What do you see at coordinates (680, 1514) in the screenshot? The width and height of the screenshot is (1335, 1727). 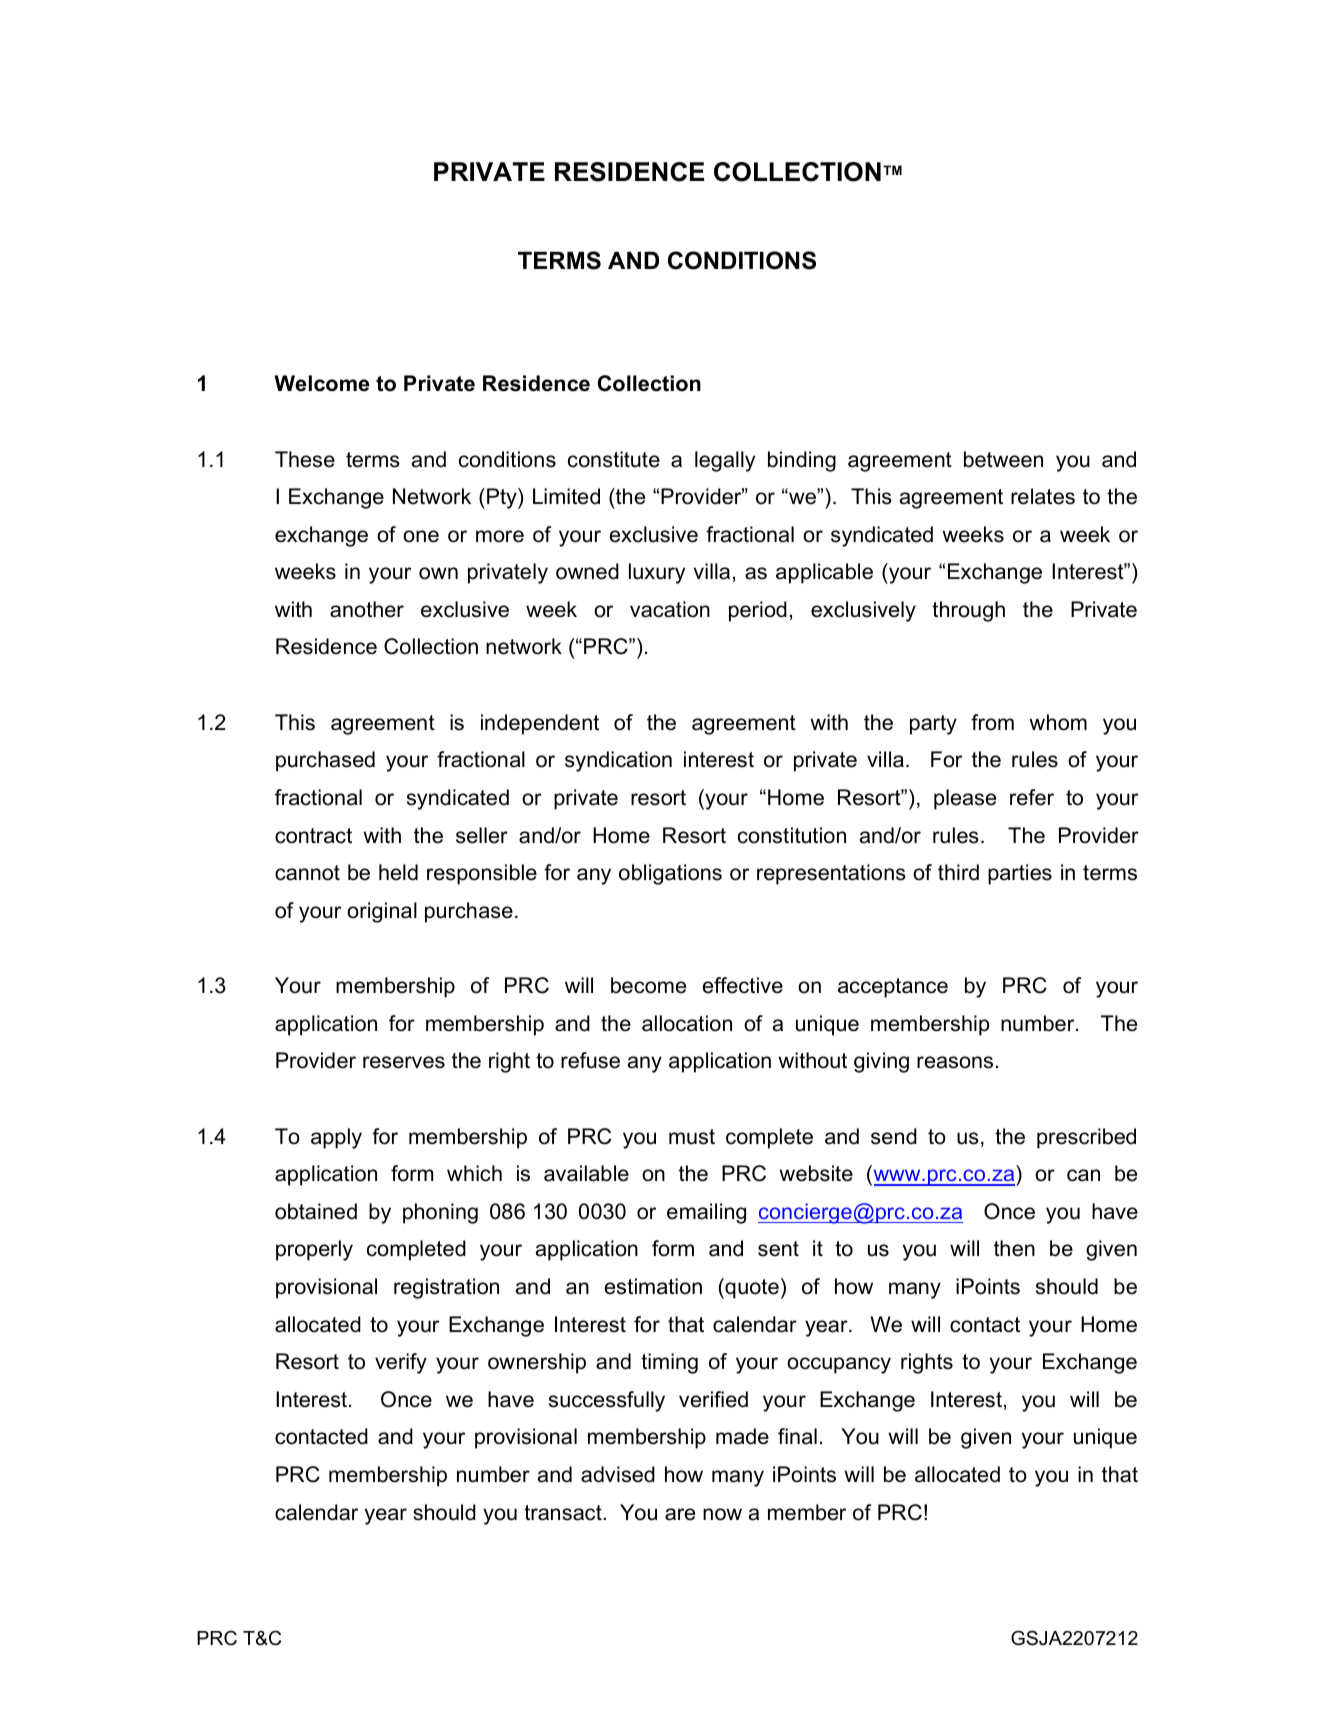 I see `are` at bounding box center [680, 1514].
